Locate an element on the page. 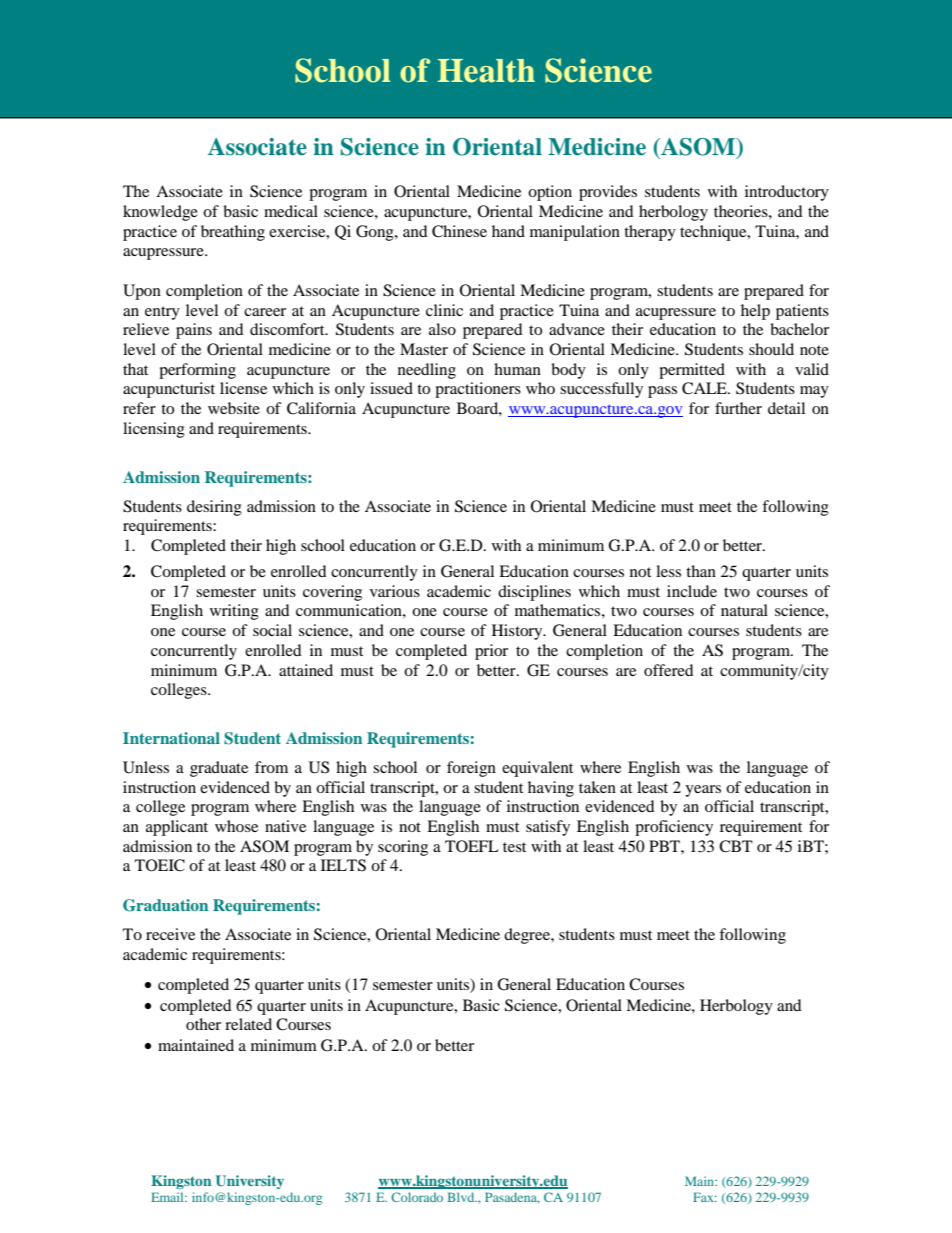  Email is located at coordinates (168, 1197).
